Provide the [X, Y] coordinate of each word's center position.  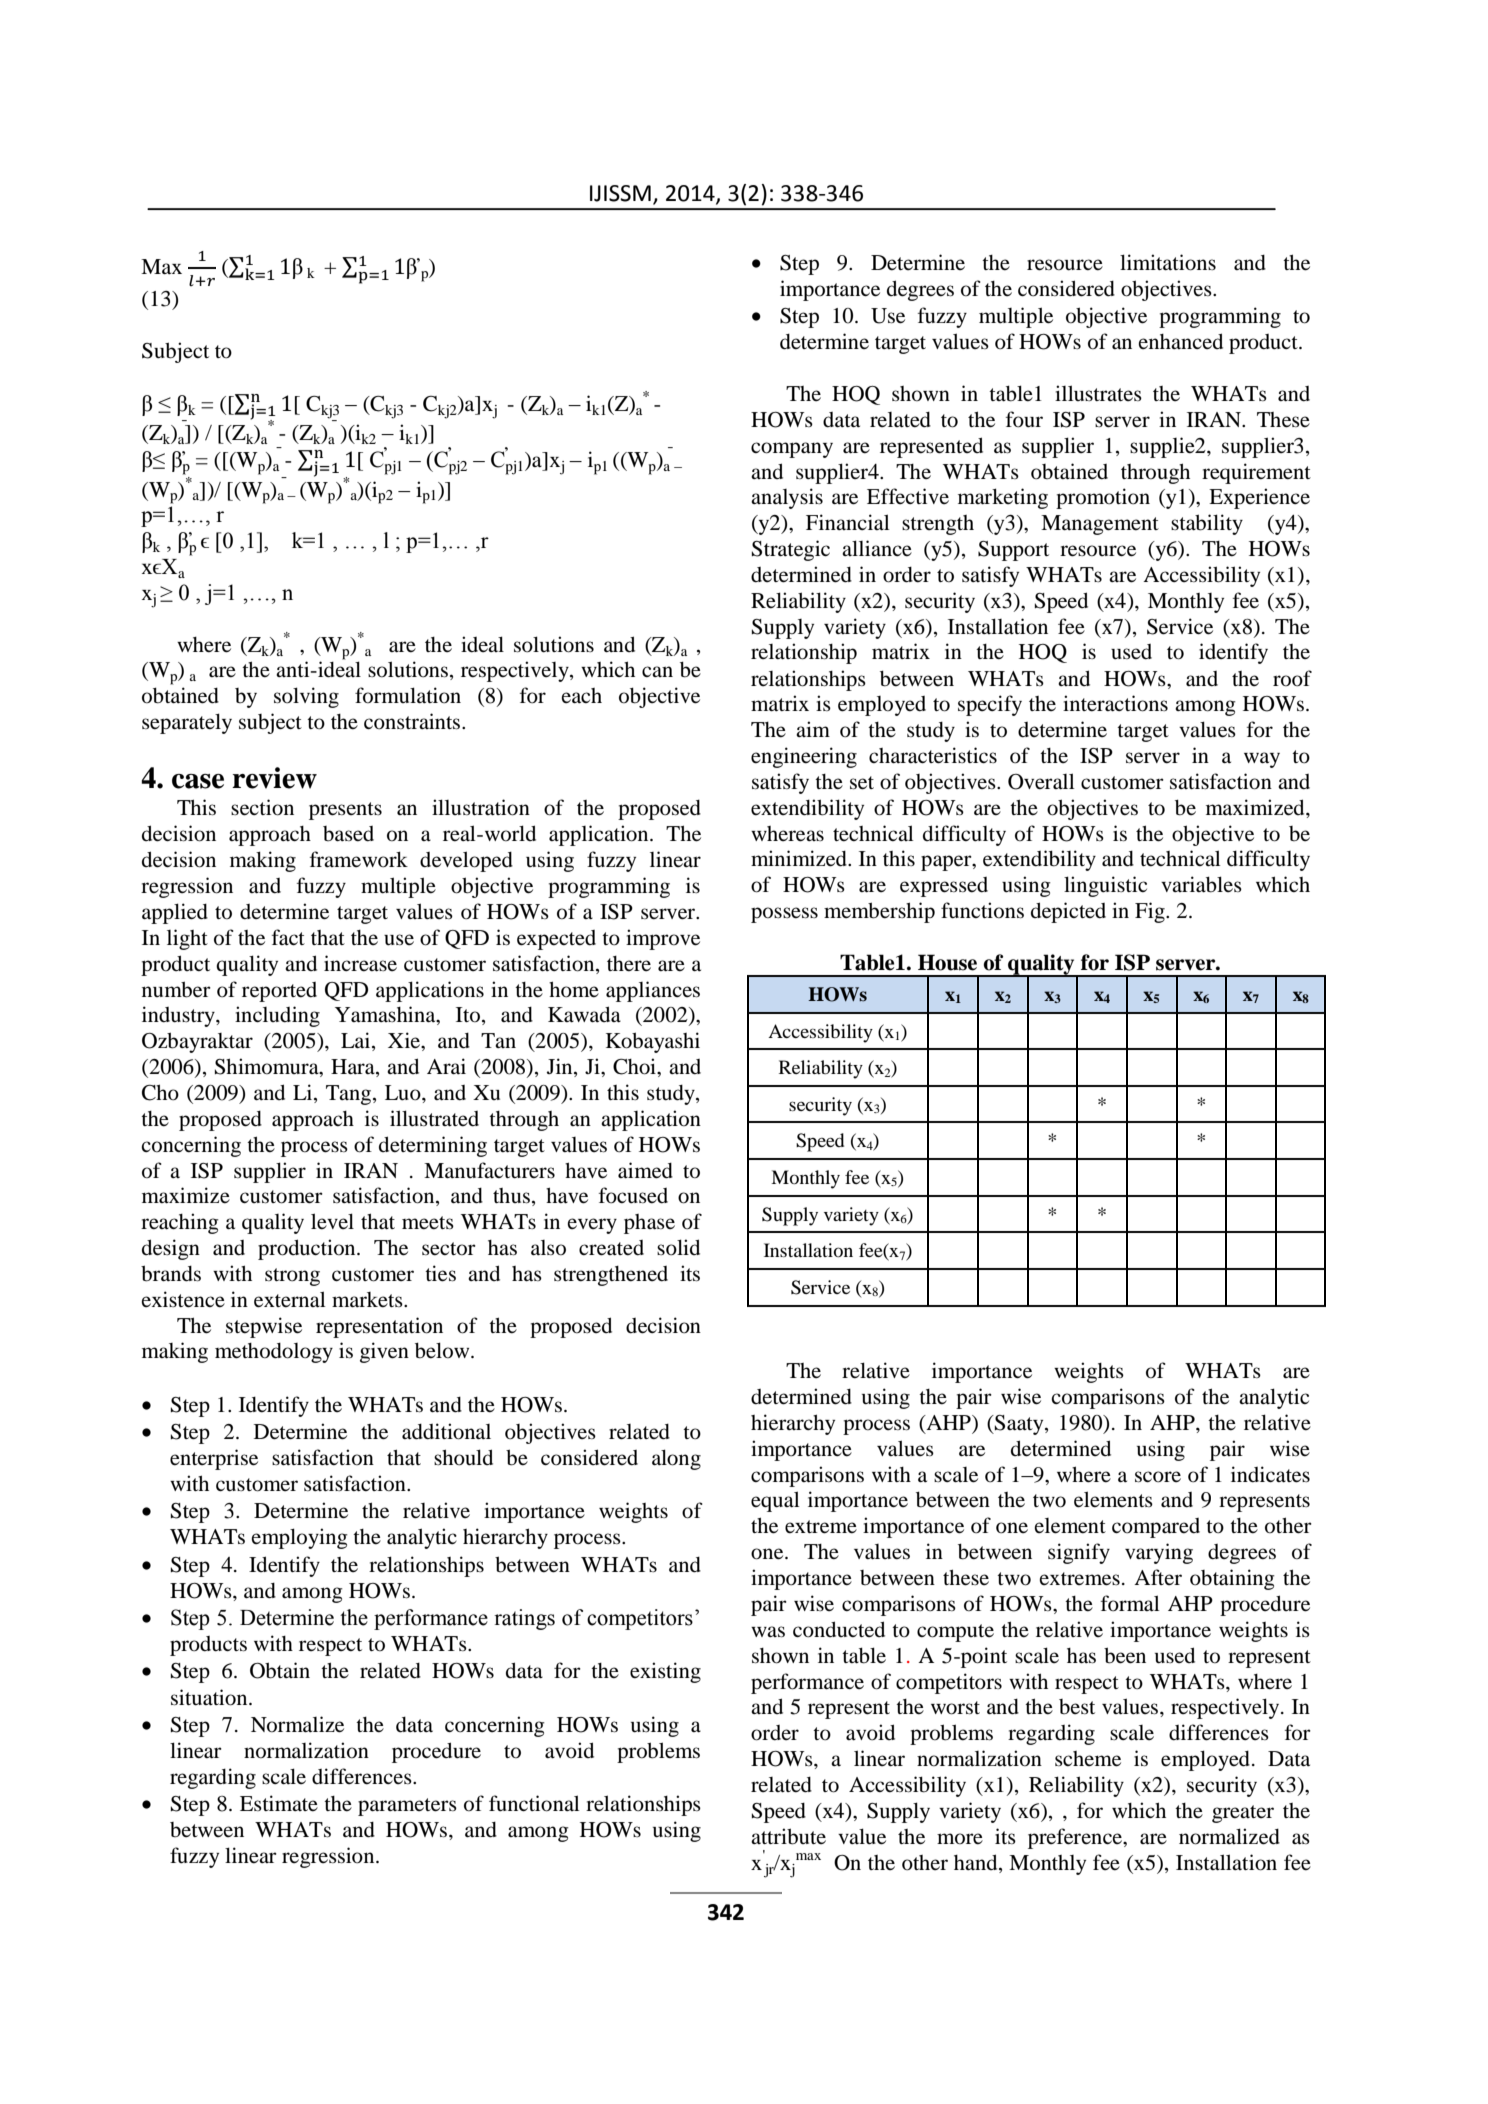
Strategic [791, 550]
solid [678, 1247]
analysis [787, 498]
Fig [1151, 912]
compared [1156, 1528]
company [792, 450]
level [332, 1221]
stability [1207, 524]
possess [784, 915]
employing [300, 1538]
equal [775, 1501]
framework [359, 859]
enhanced [1181, 341]
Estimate [279, 1803]
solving [306, 697]
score [1158, 1477]
